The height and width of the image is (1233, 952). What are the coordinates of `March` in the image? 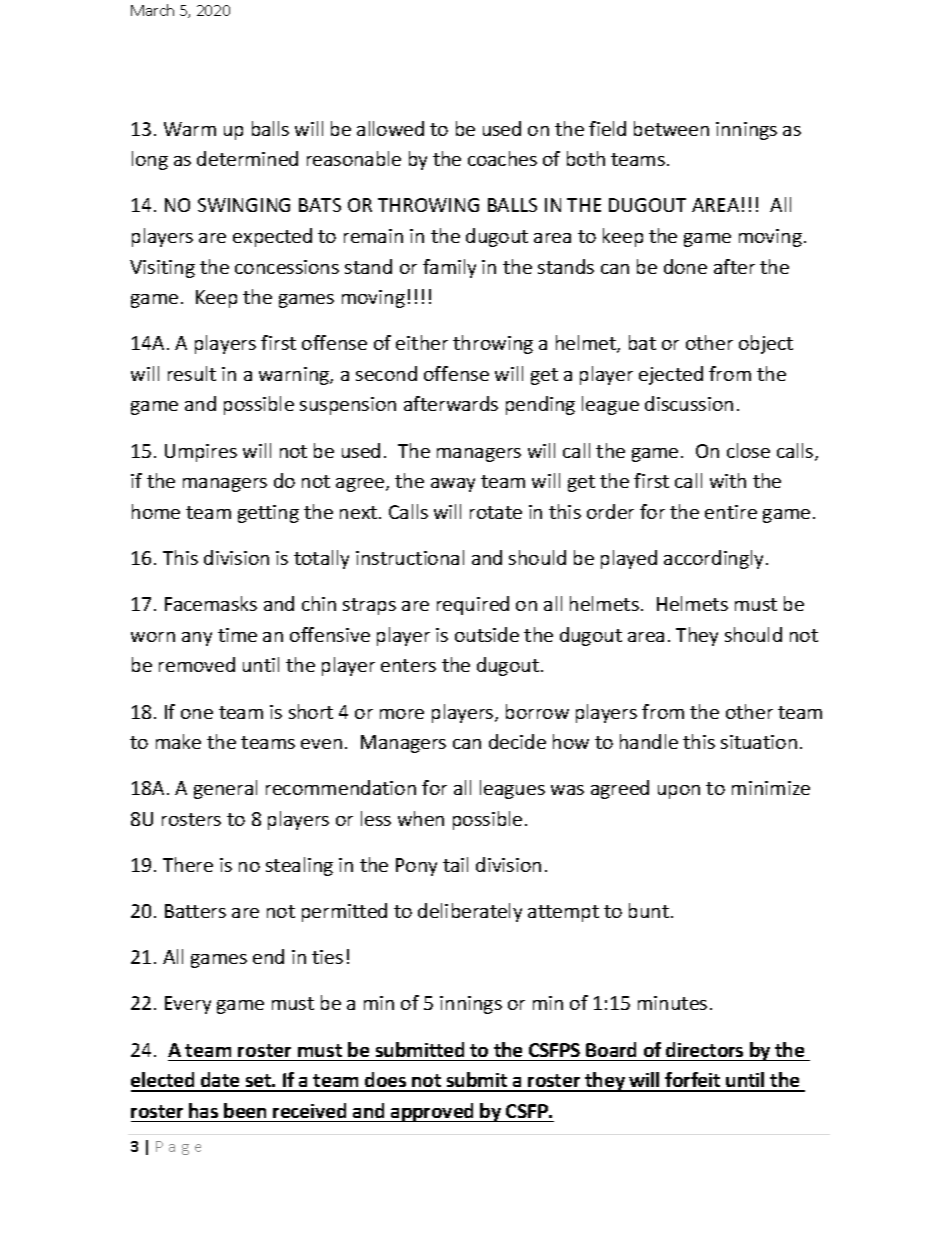 It's located at (152, 10).
